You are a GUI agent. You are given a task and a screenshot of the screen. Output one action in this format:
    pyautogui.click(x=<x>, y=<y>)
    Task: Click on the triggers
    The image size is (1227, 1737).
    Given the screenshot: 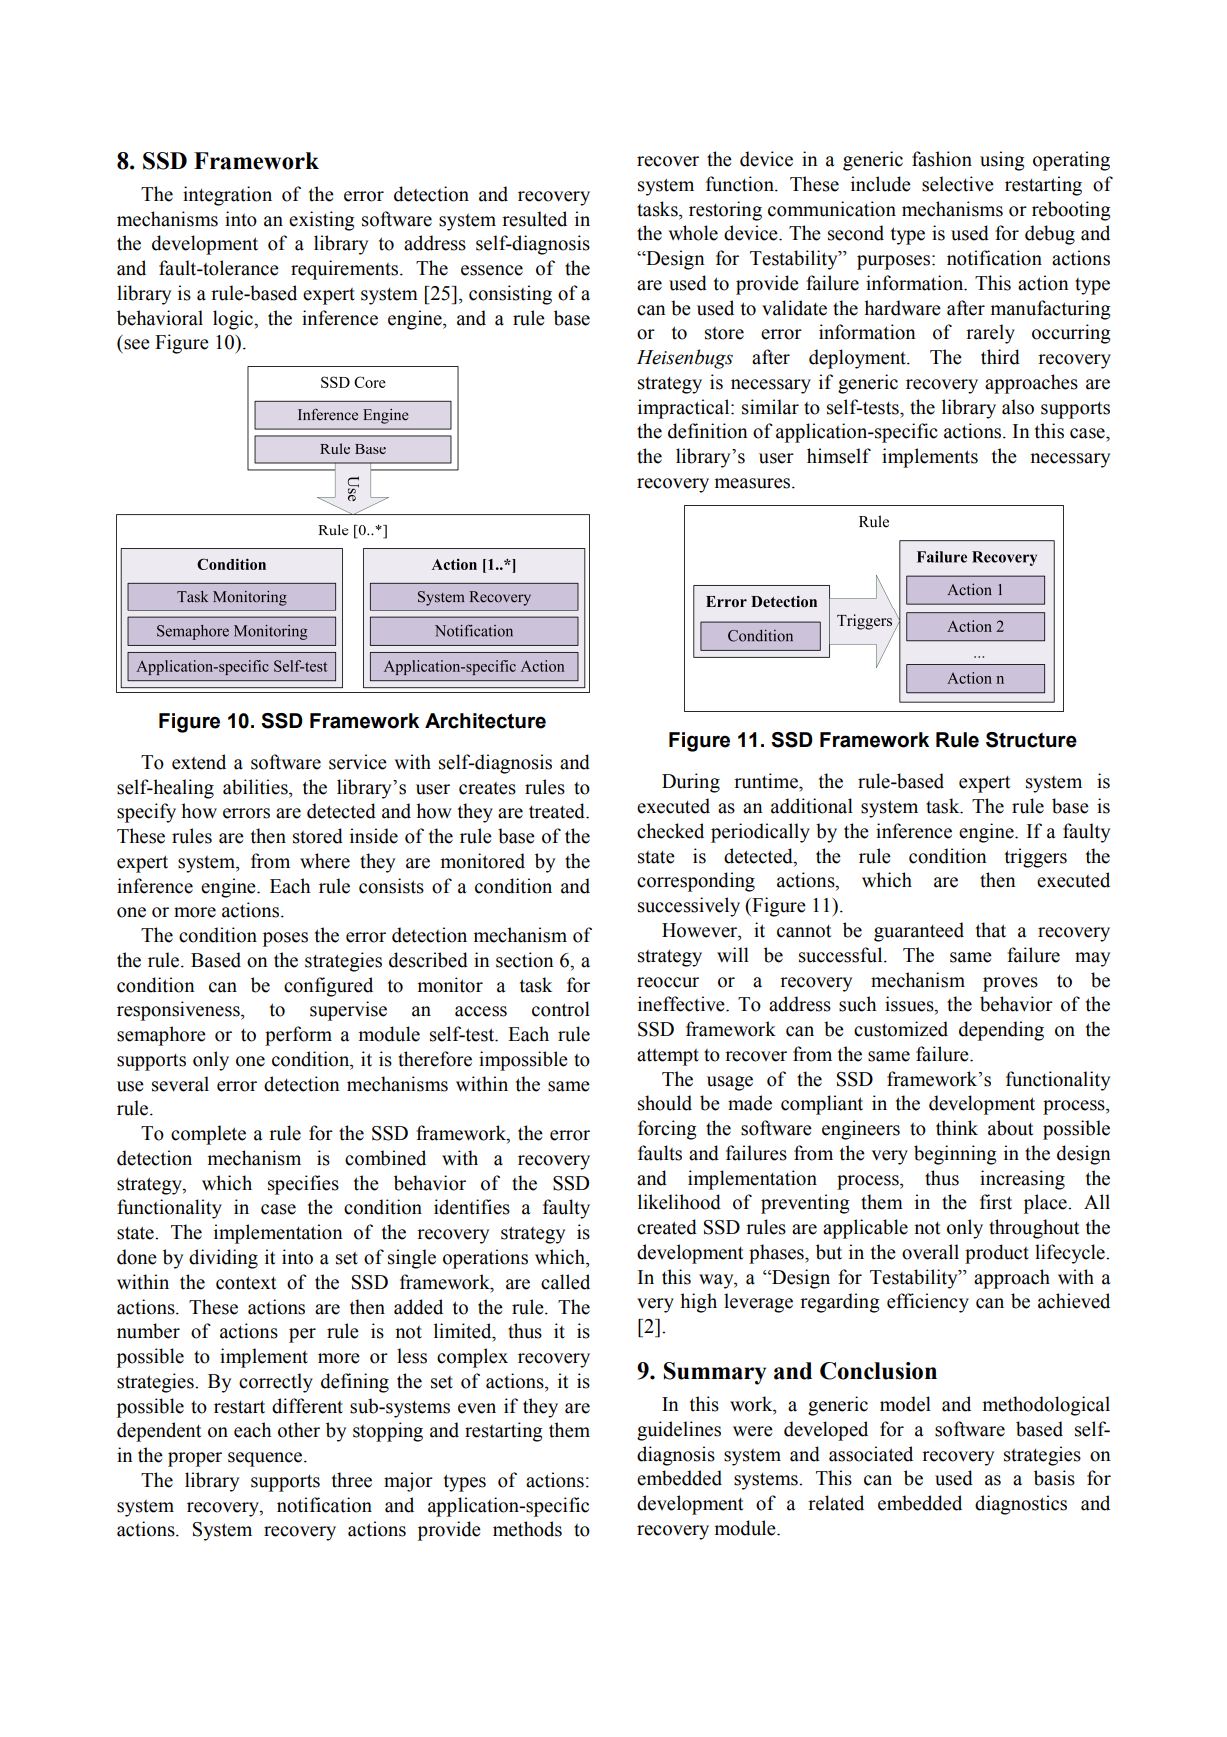 What is the action you would take?
    pyautogui.click(x=1036, y=858)
